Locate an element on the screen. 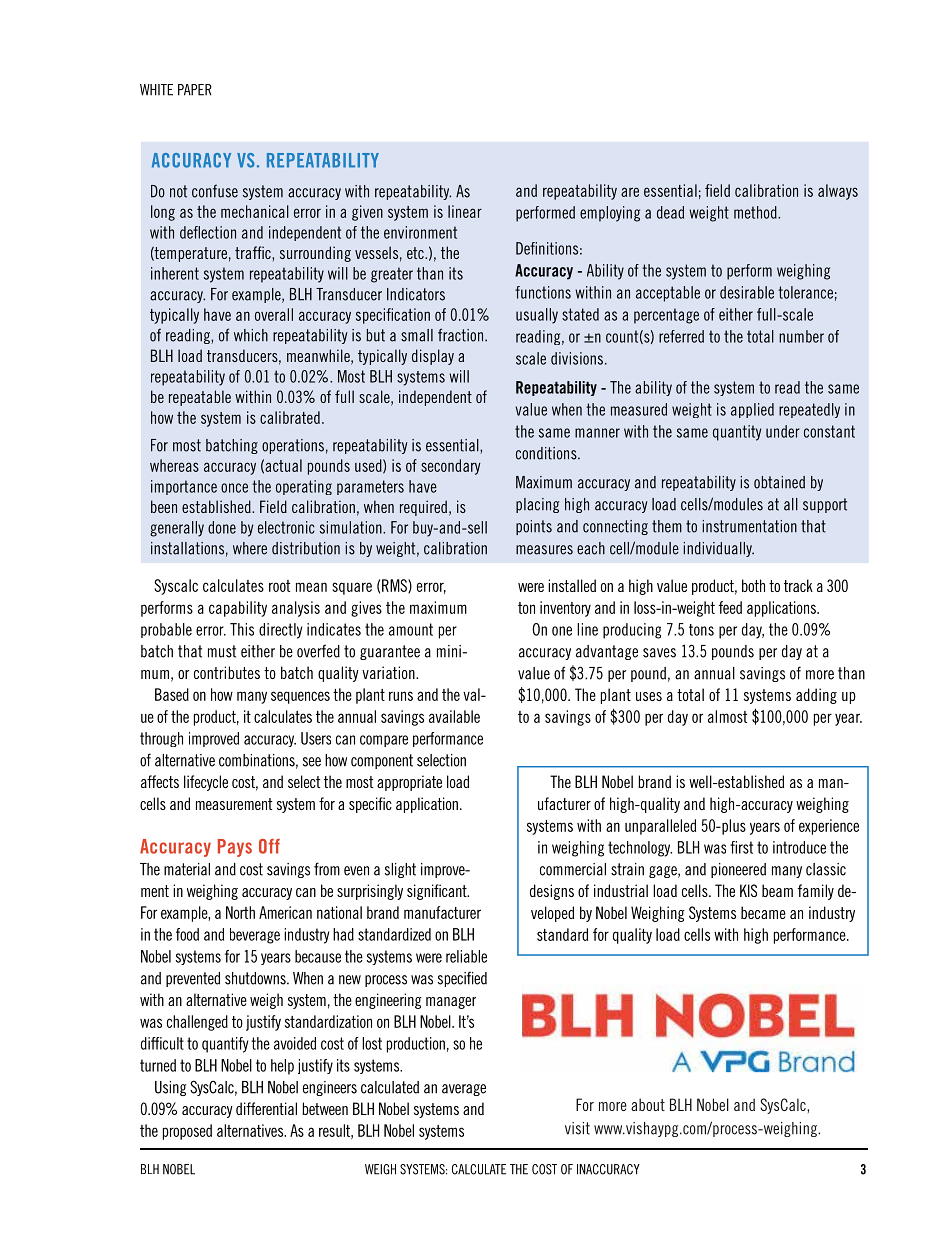  available is located at coordinates (454, 716).
